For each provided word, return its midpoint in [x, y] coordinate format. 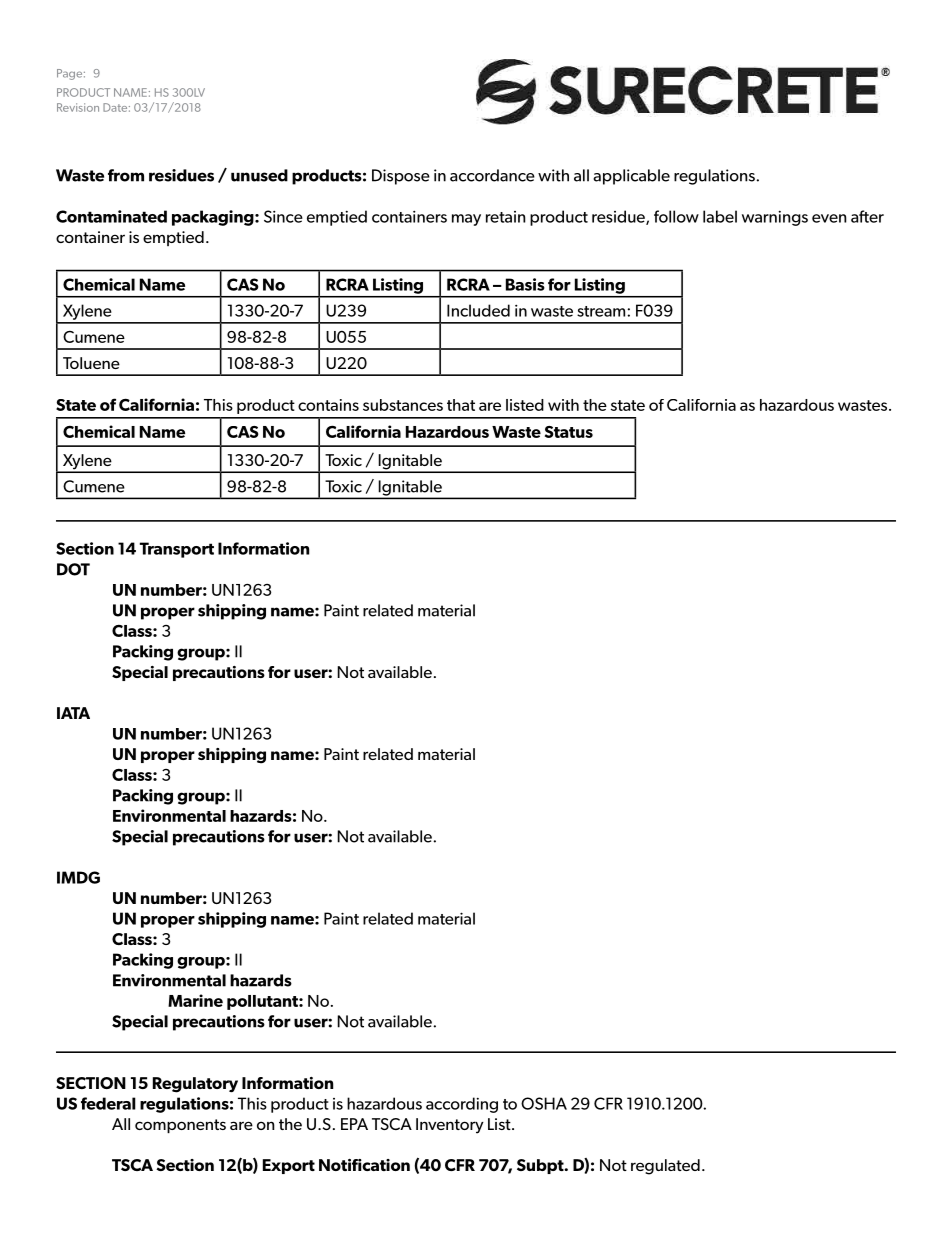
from [126, 175]
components [180, 1126]
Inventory [450, 1126]
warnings [775, 218]
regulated [665, 1167]
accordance [492, 175]
